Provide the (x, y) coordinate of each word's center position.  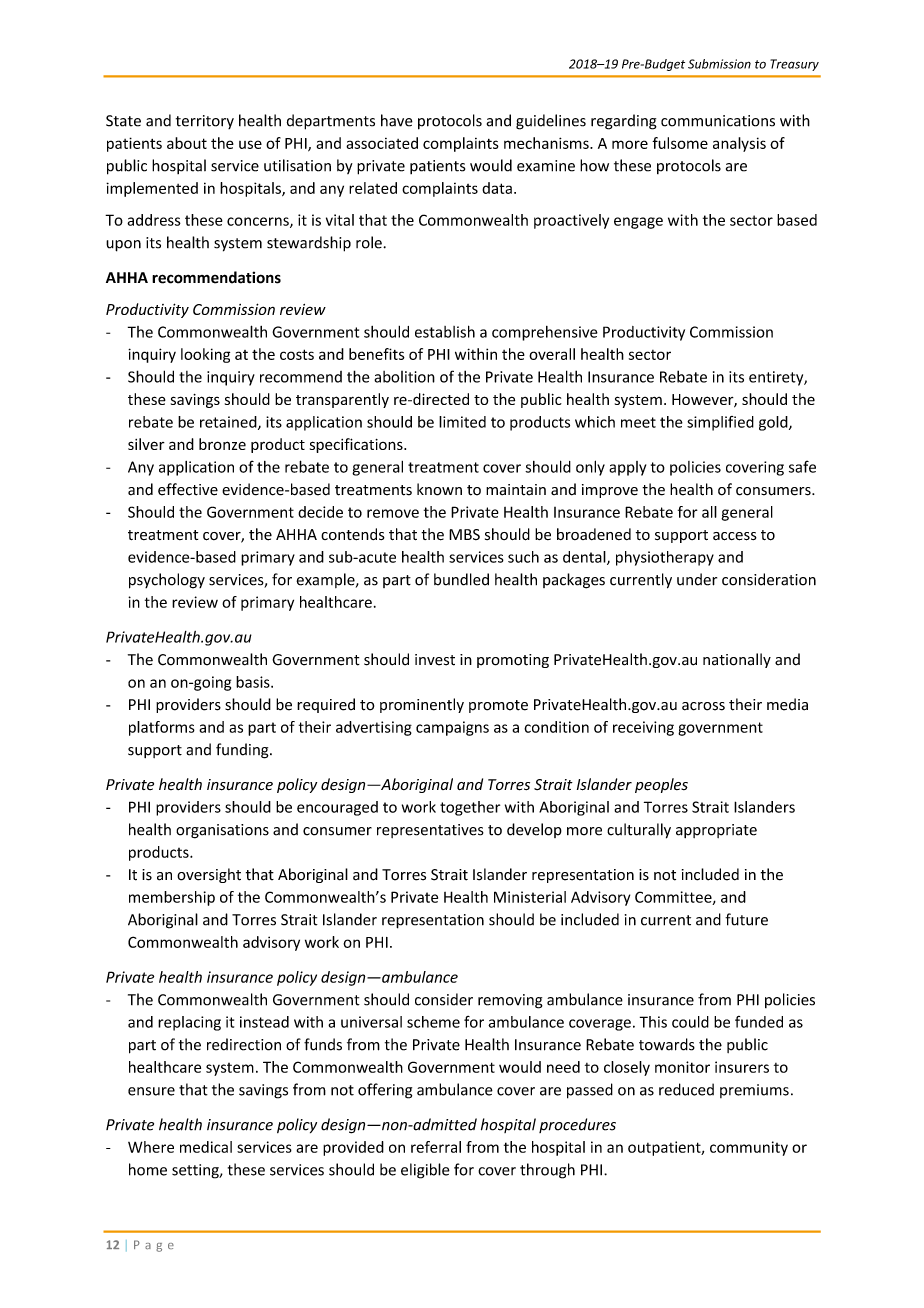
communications (718, 121)
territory (205, 122)
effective (188, 489)
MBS (464, 534)
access (735, 536)
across (703, 706)
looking (205, 355)
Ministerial (530, 897)
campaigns (452, 728)
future (746, 919)
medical (206, 1147)
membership (172, 898)
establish (445, 331)
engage (638, 223)
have (397, 120)
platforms (162, 728)
